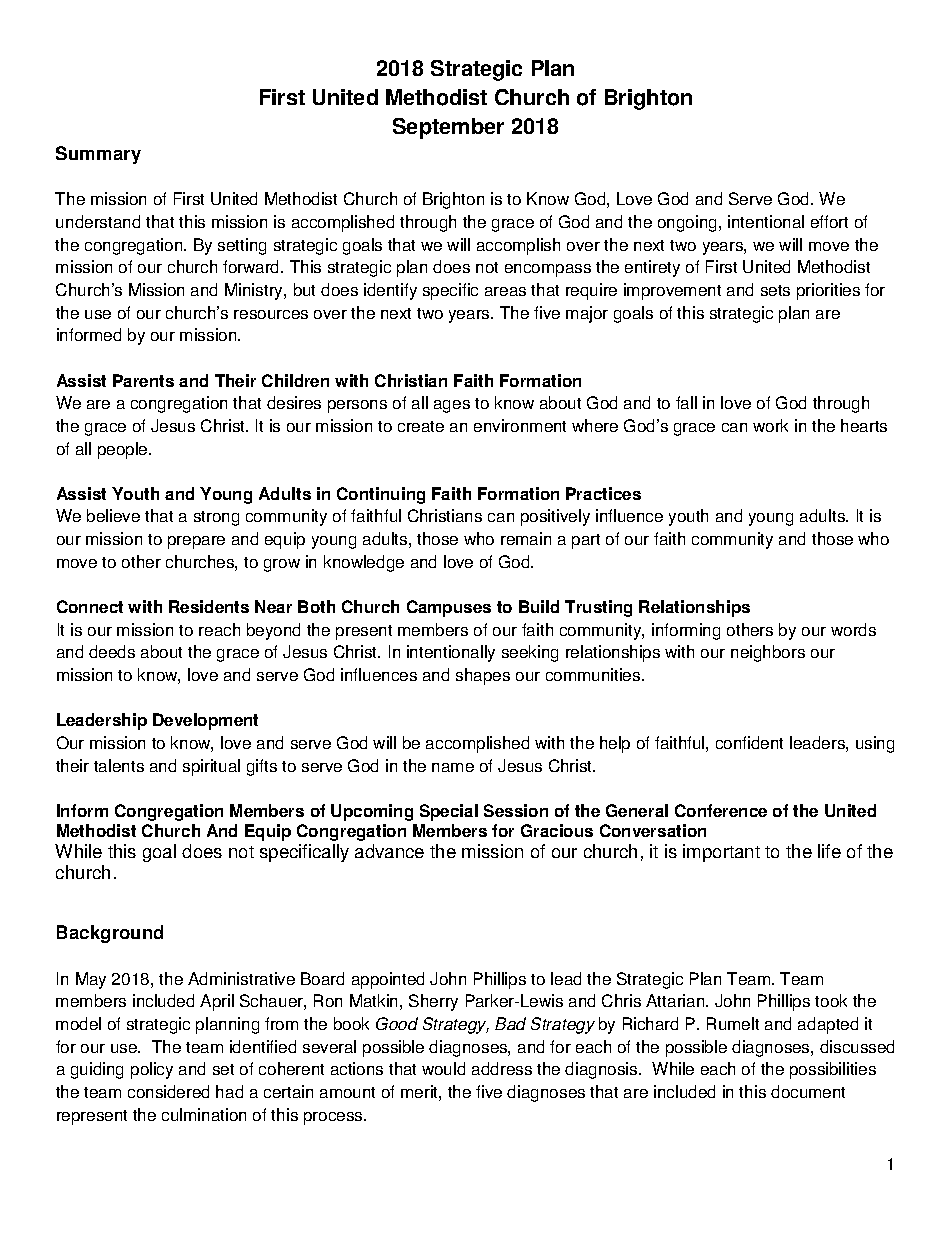  What do you see at coordinates (808, 1091) in the page?
I see `document` at bounding box center [808, 1091].
